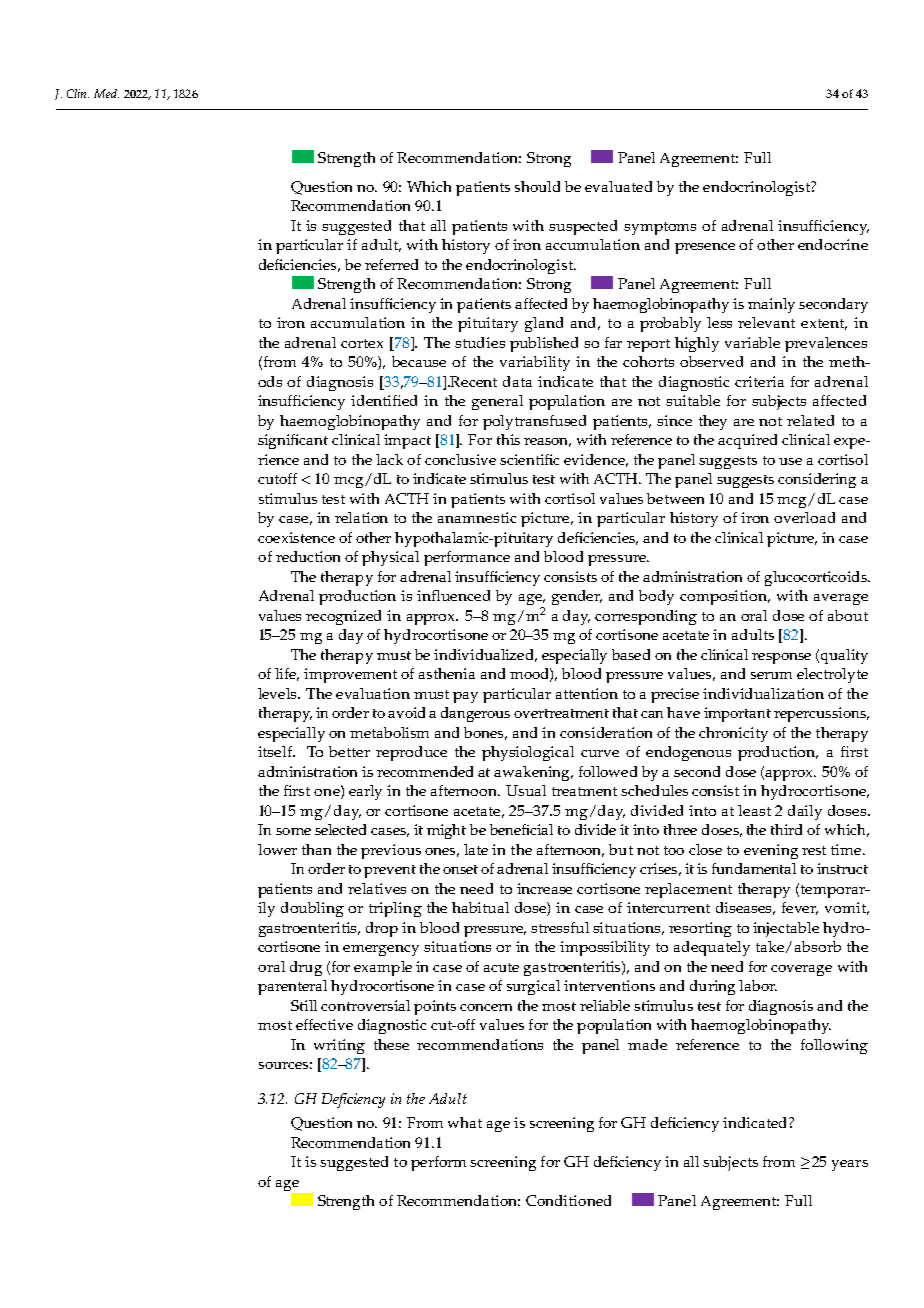 The image size is (924, 1308). What do you see at coordinates (833, 244) in the page?
I see `endocrine` at bounding box center [833, 244].
